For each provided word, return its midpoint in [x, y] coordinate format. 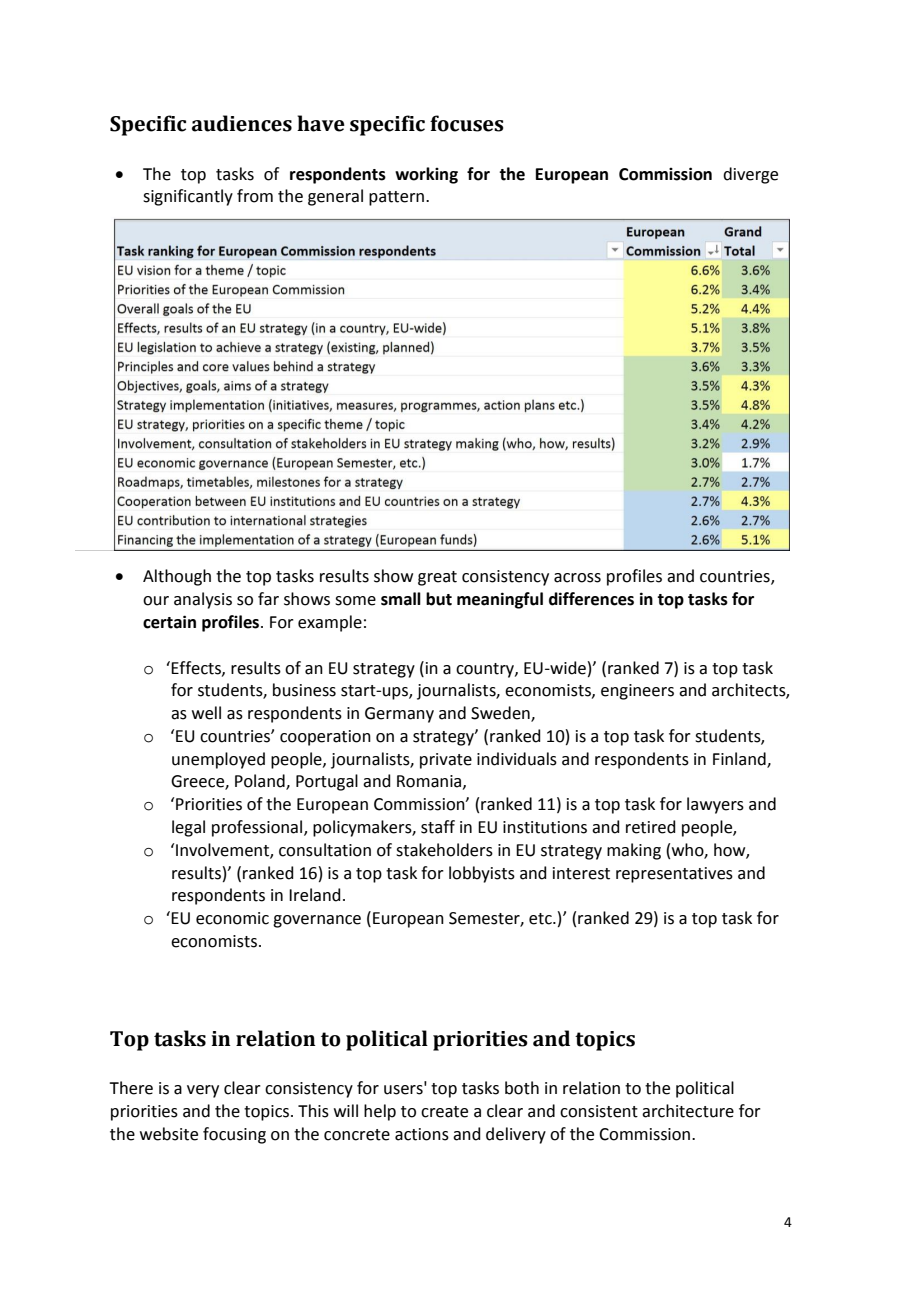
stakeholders [444, 850]
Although [177, 577]
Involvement [223, 850]
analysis [203, 600]
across [577, 578]
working [426, 175]
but [439, 599]
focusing [234, 1135]
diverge [750, 175]
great [437, 578]
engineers [637, 692]
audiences [242, 123]
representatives [674, 875]
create [444, 1112]
